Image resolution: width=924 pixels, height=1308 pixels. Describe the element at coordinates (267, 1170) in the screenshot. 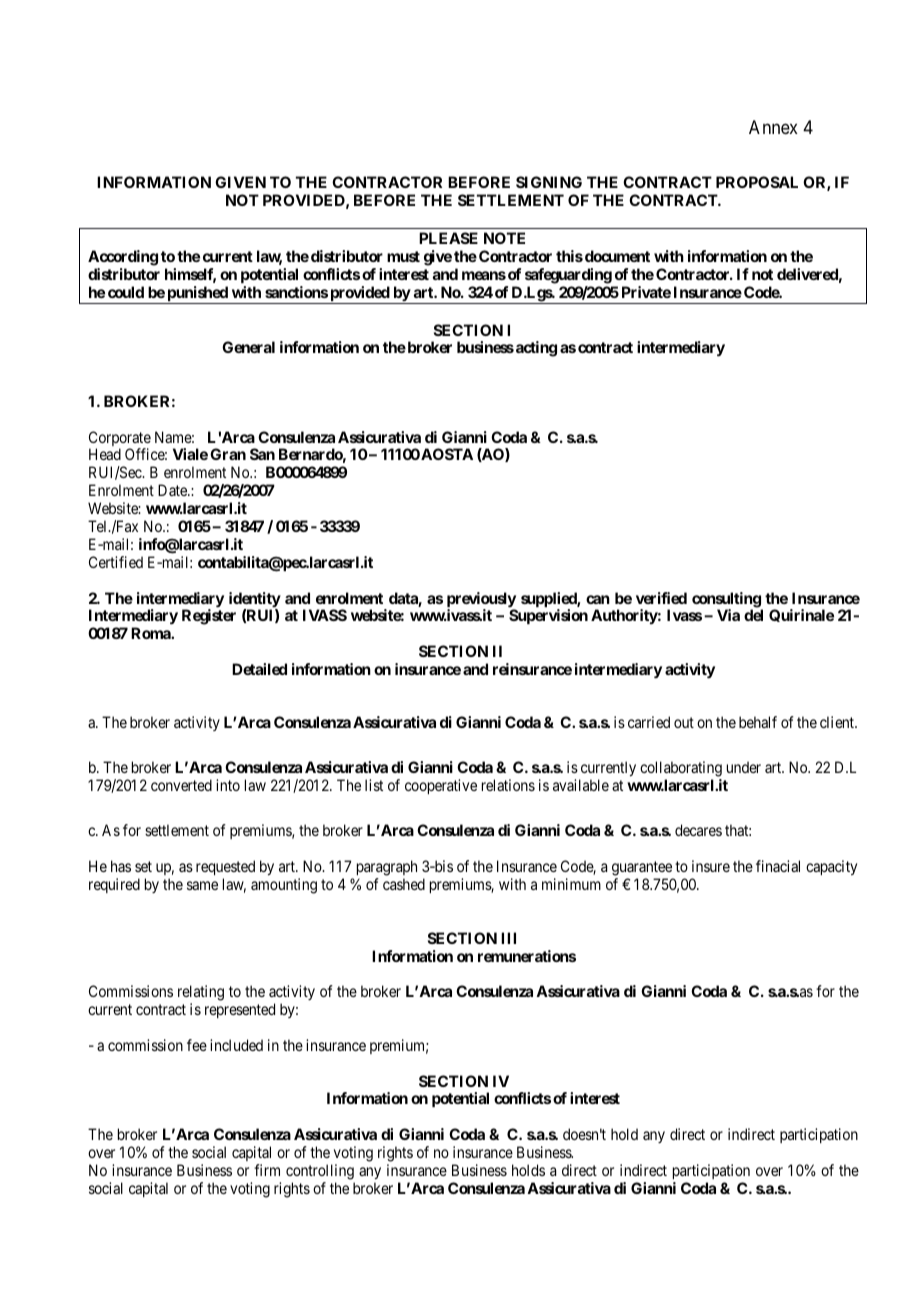

I see `firm` at that location.
